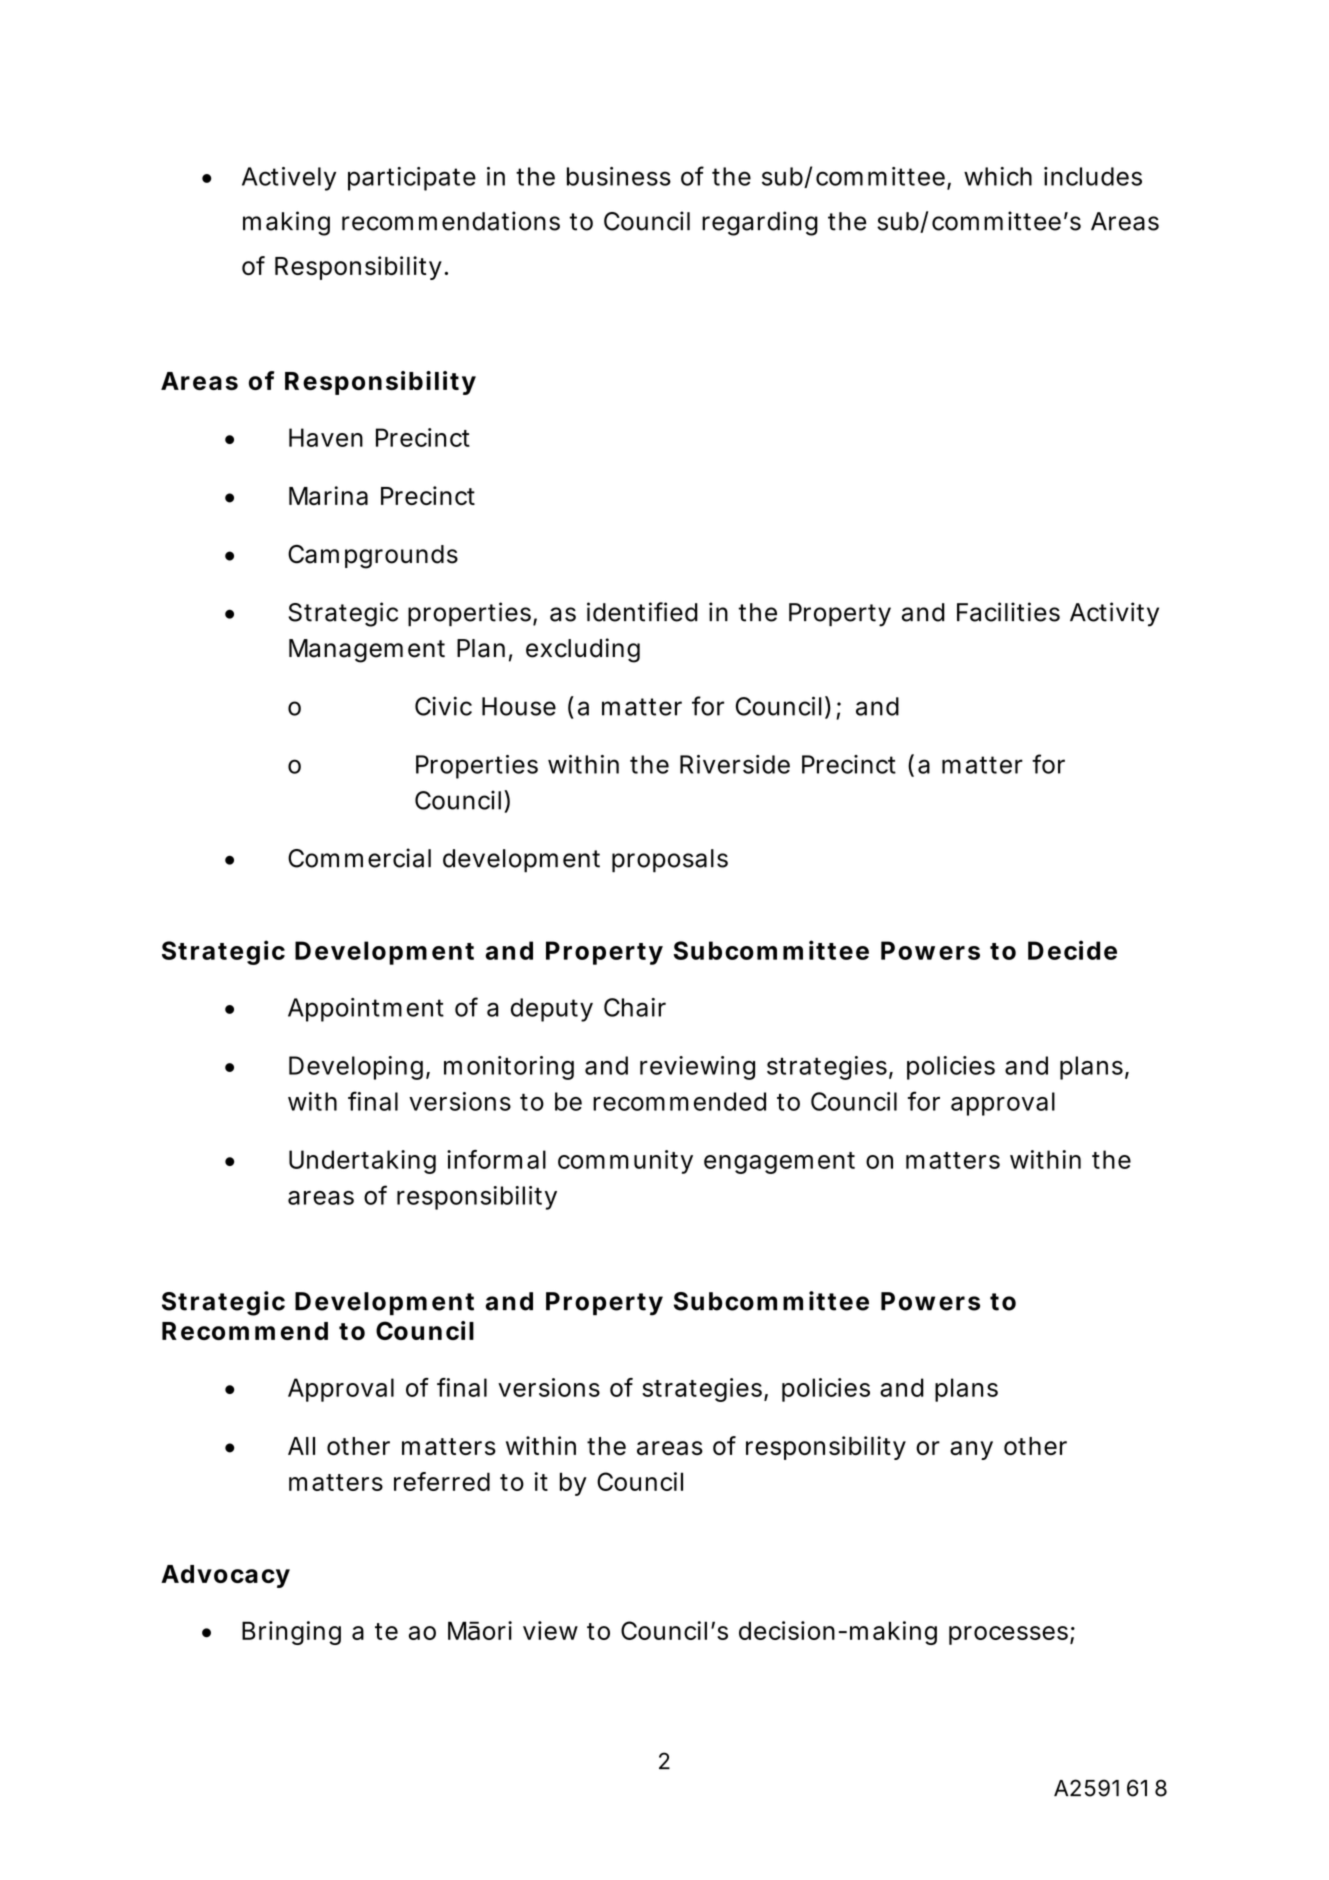  What do you see at coordinates (642, 612) in the screenshot?
I see `identified` at bounding box center [642, 612].
